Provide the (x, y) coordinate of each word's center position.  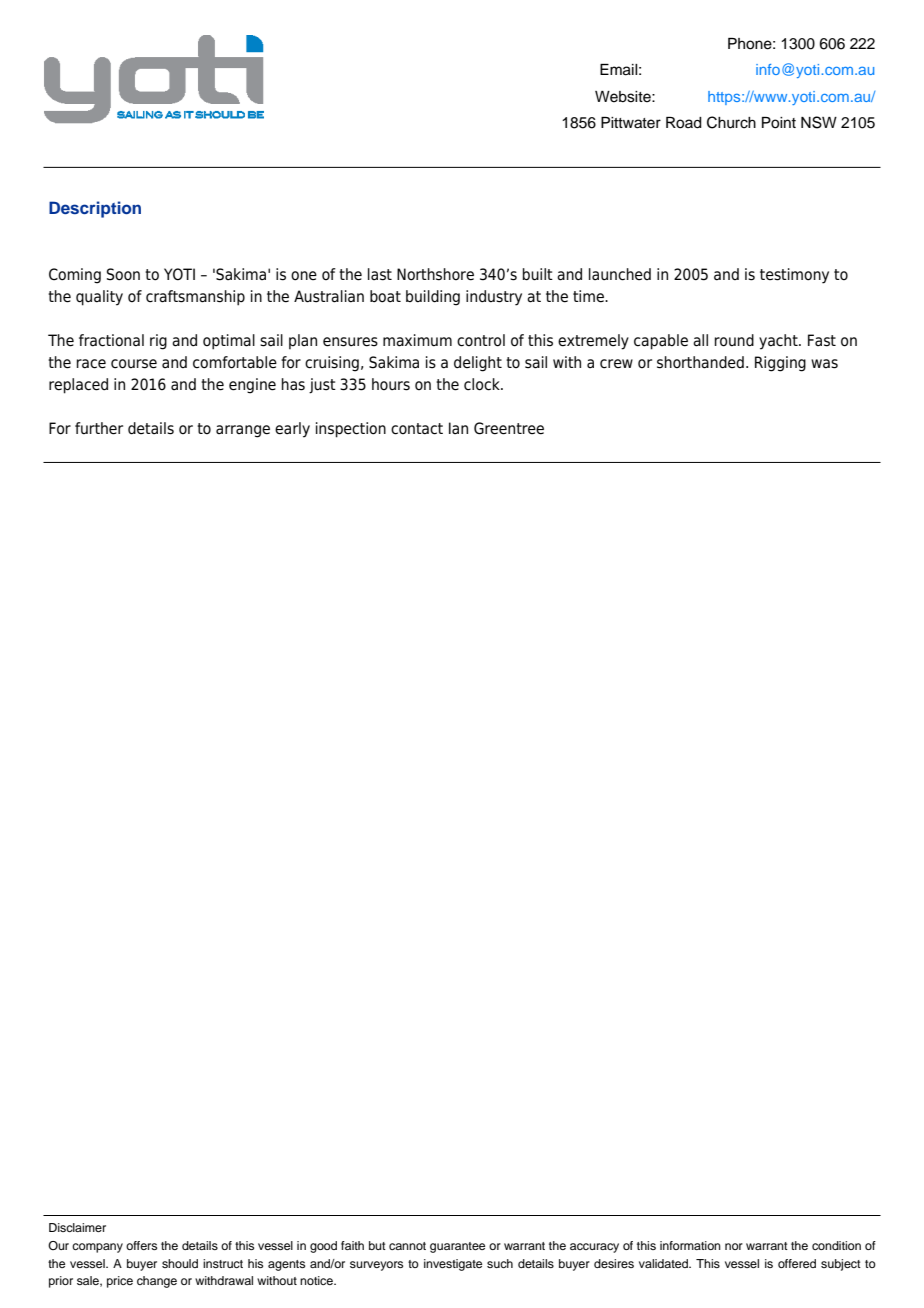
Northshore (435, 274)
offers (141, 1245)
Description (95, 209)
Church (731, 122)
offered (797, 1263)
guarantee (457, 1247)
